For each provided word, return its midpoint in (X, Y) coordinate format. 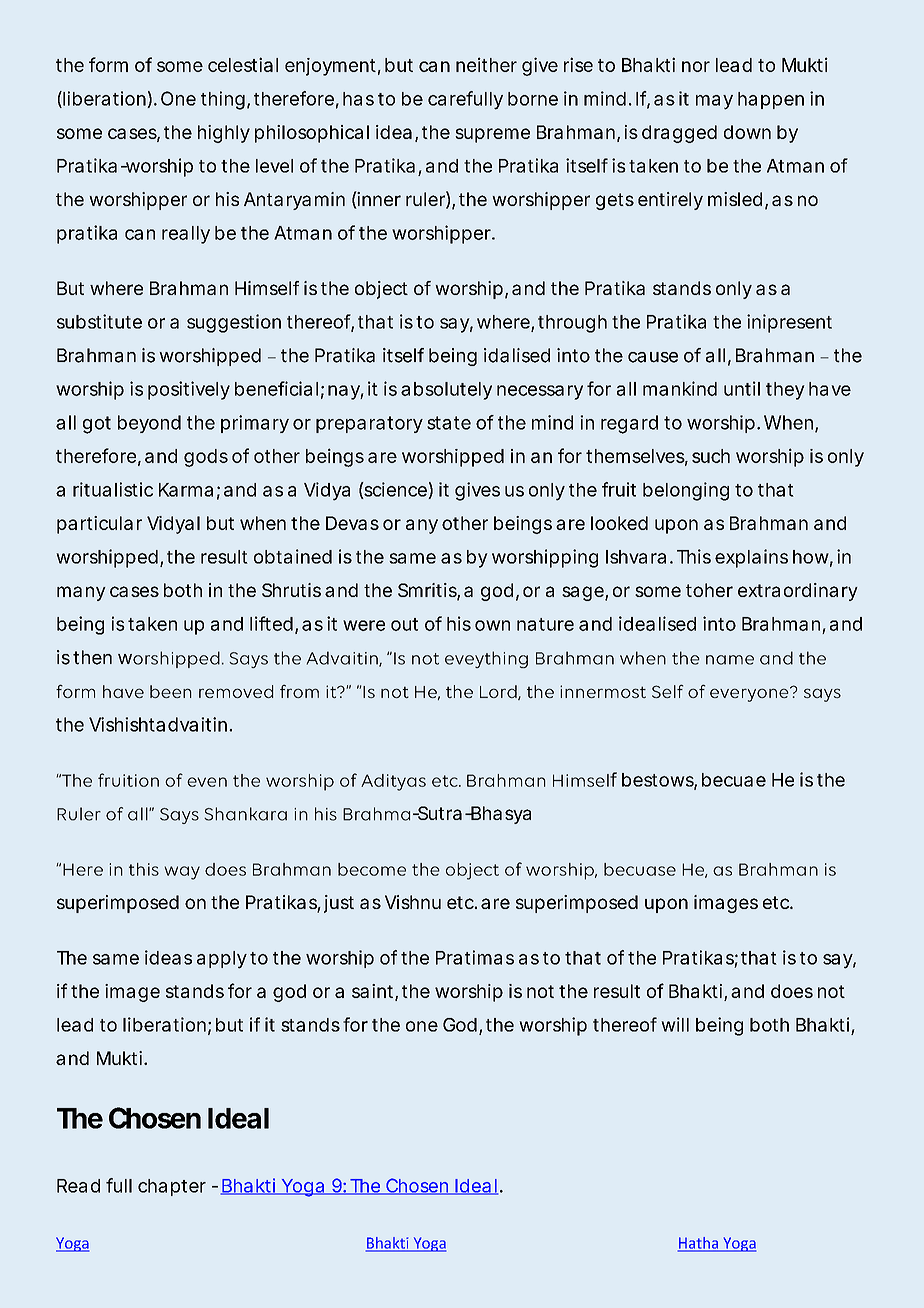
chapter (172, 1187)
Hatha (699, 1244)
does (792, 991)
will (675, 1024)
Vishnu (413, 902)
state (449, 423)
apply (222, 960)
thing (223, 100)
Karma (186, 490)
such (711, 456)
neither (486, 64)
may (714, 102)
